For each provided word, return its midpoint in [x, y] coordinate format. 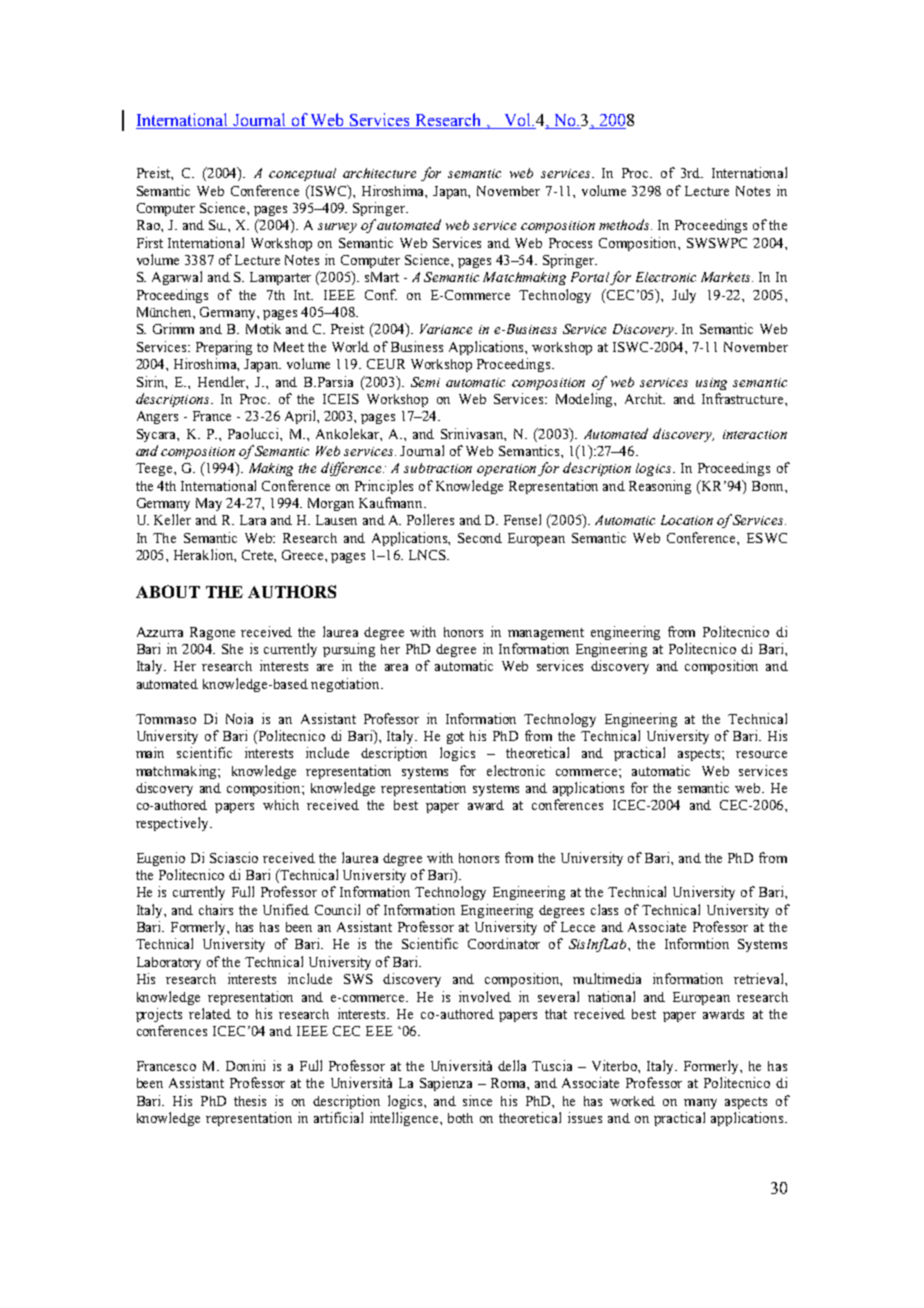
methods [625, 224]
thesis [250, 1100]
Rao [149, 225]
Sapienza [446, 1084]
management [546, 634]
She [232, 649]
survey [337, 228]
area [396, 667]
